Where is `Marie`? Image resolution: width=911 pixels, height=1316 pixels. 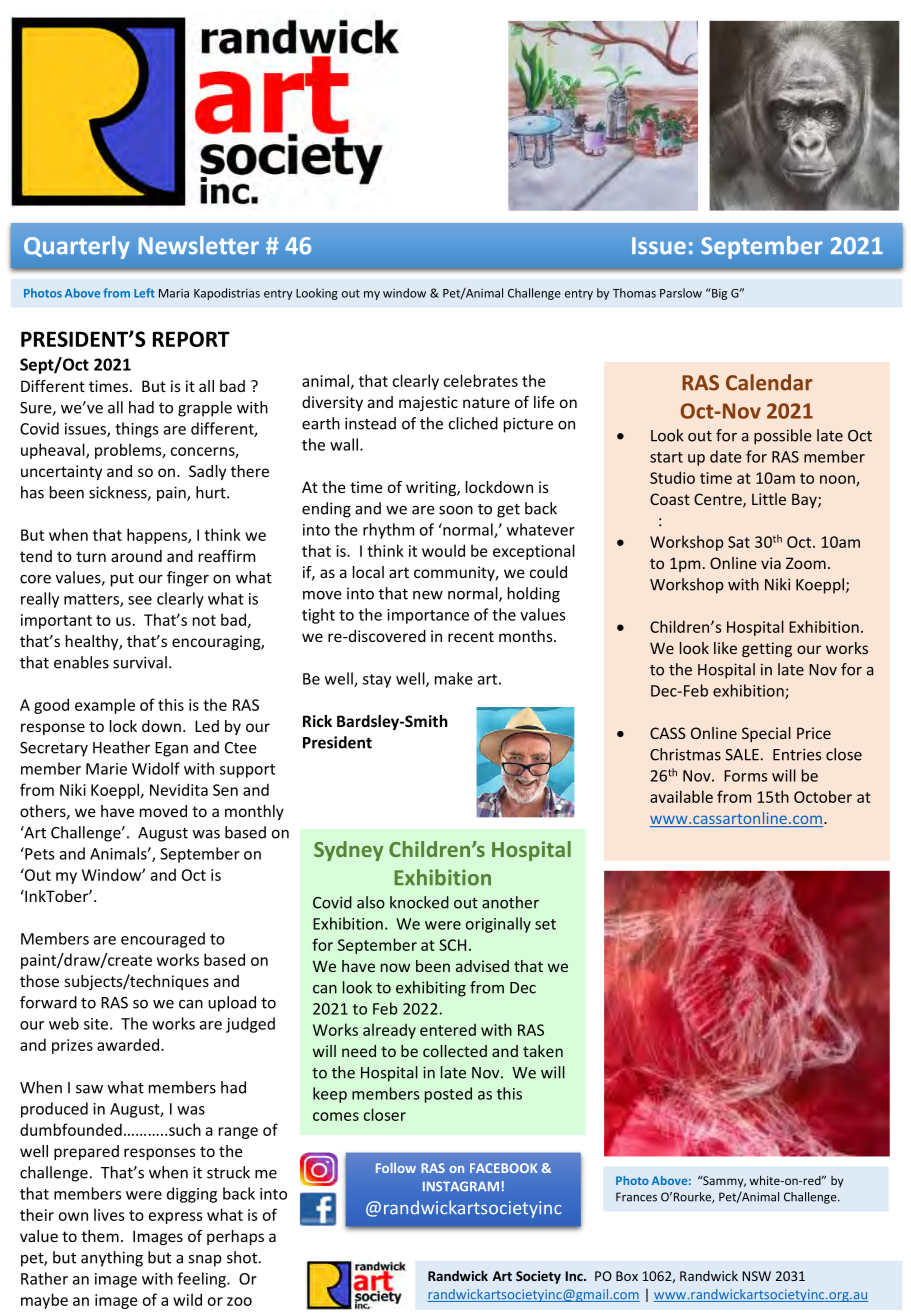
Marie is located at coordinates (106, 769).
